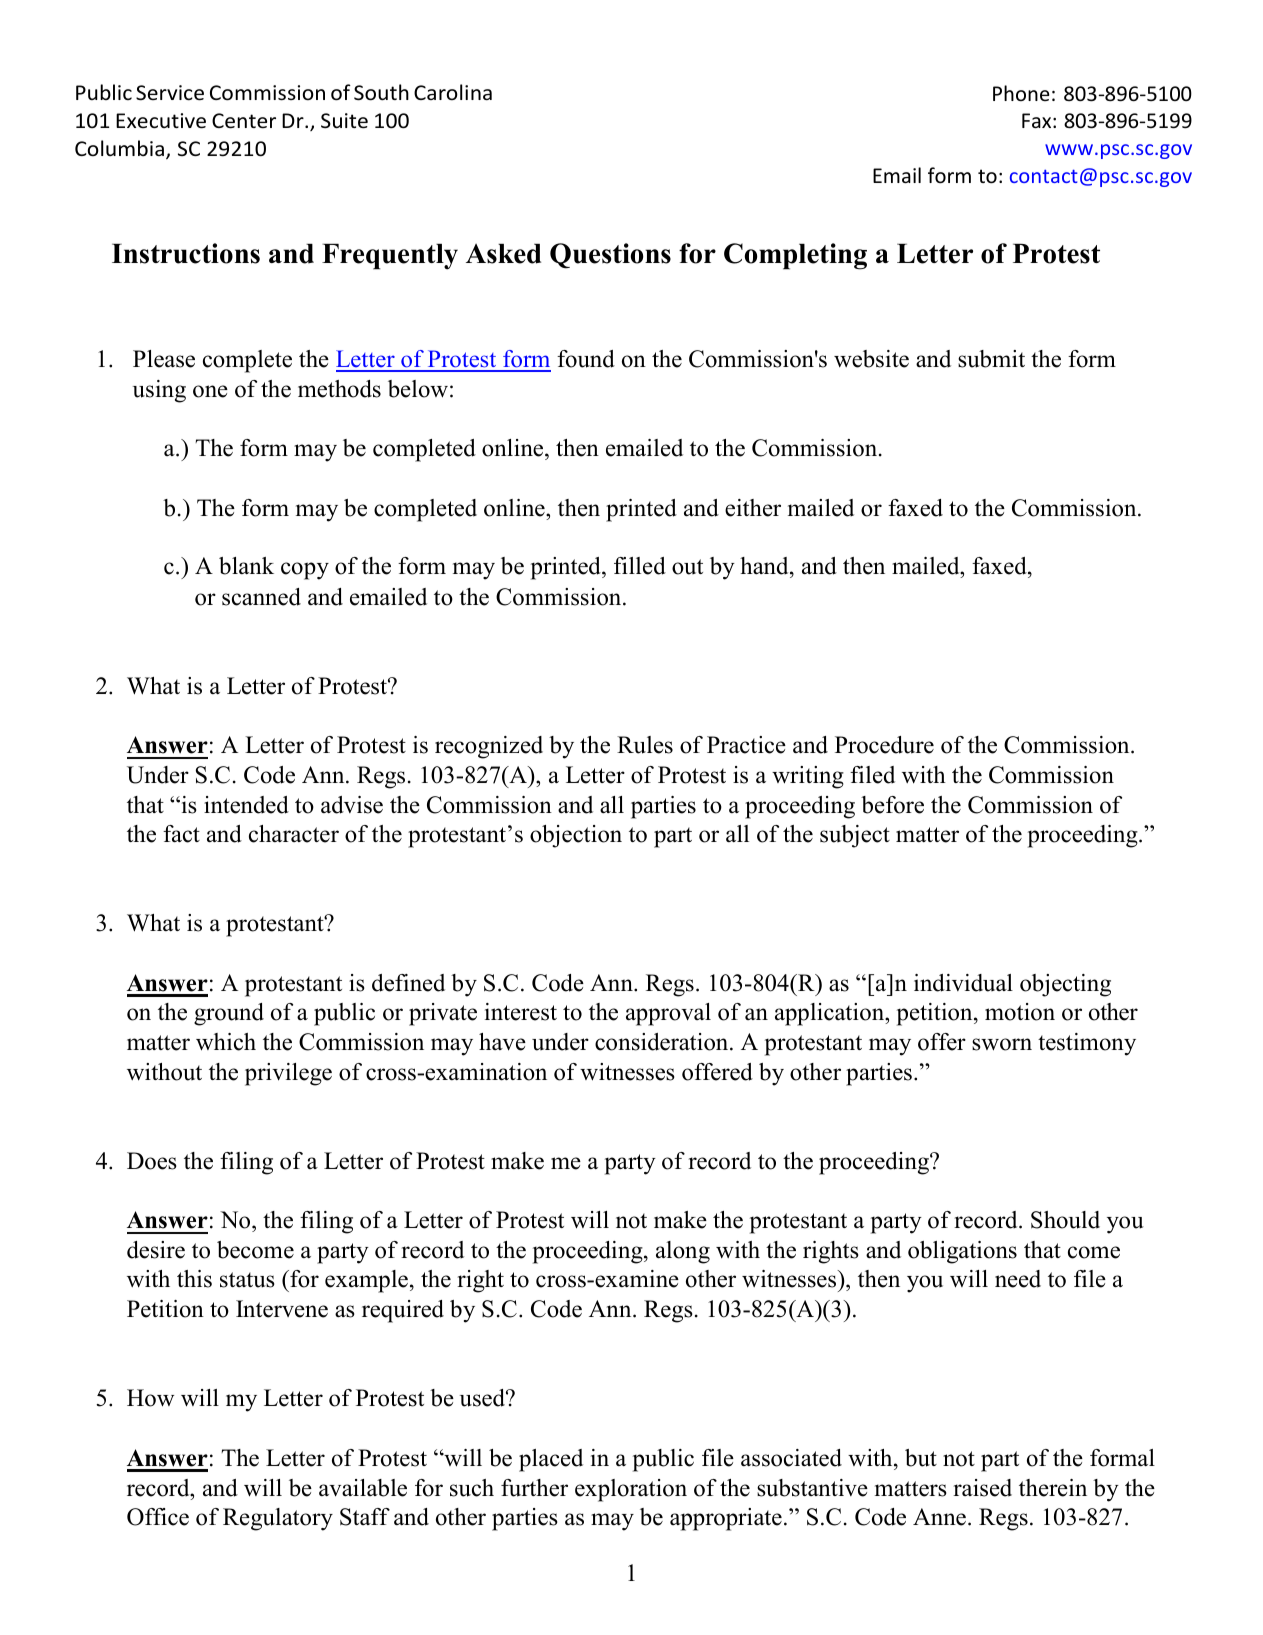  What do you see at coordinates (278, 1519) in the screenshot?
I see `Regulatory` at bounding box center [278, 1519].
